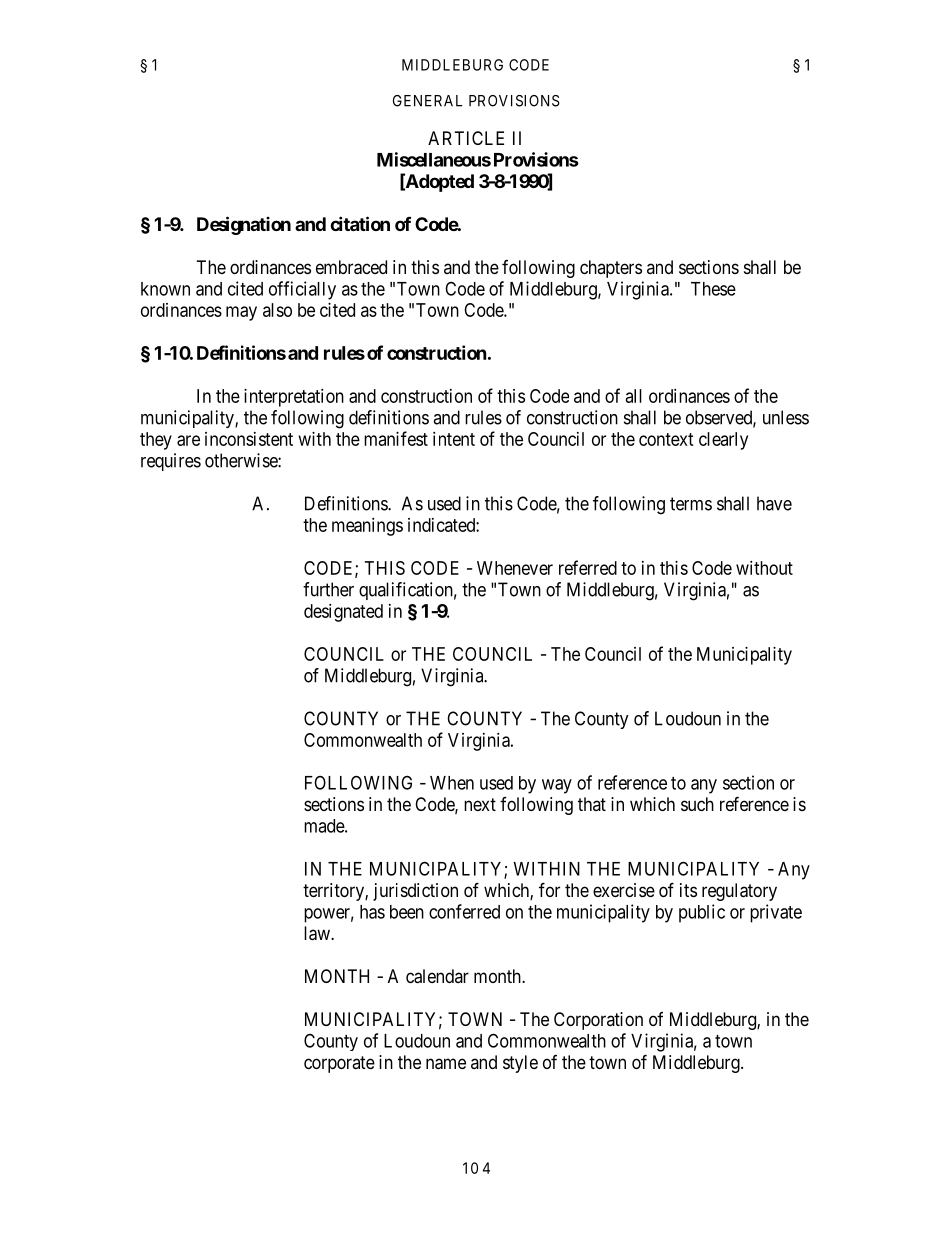 The width and height of the document is (952, 1233). I want to click on corporate, so click(339, 1064).
